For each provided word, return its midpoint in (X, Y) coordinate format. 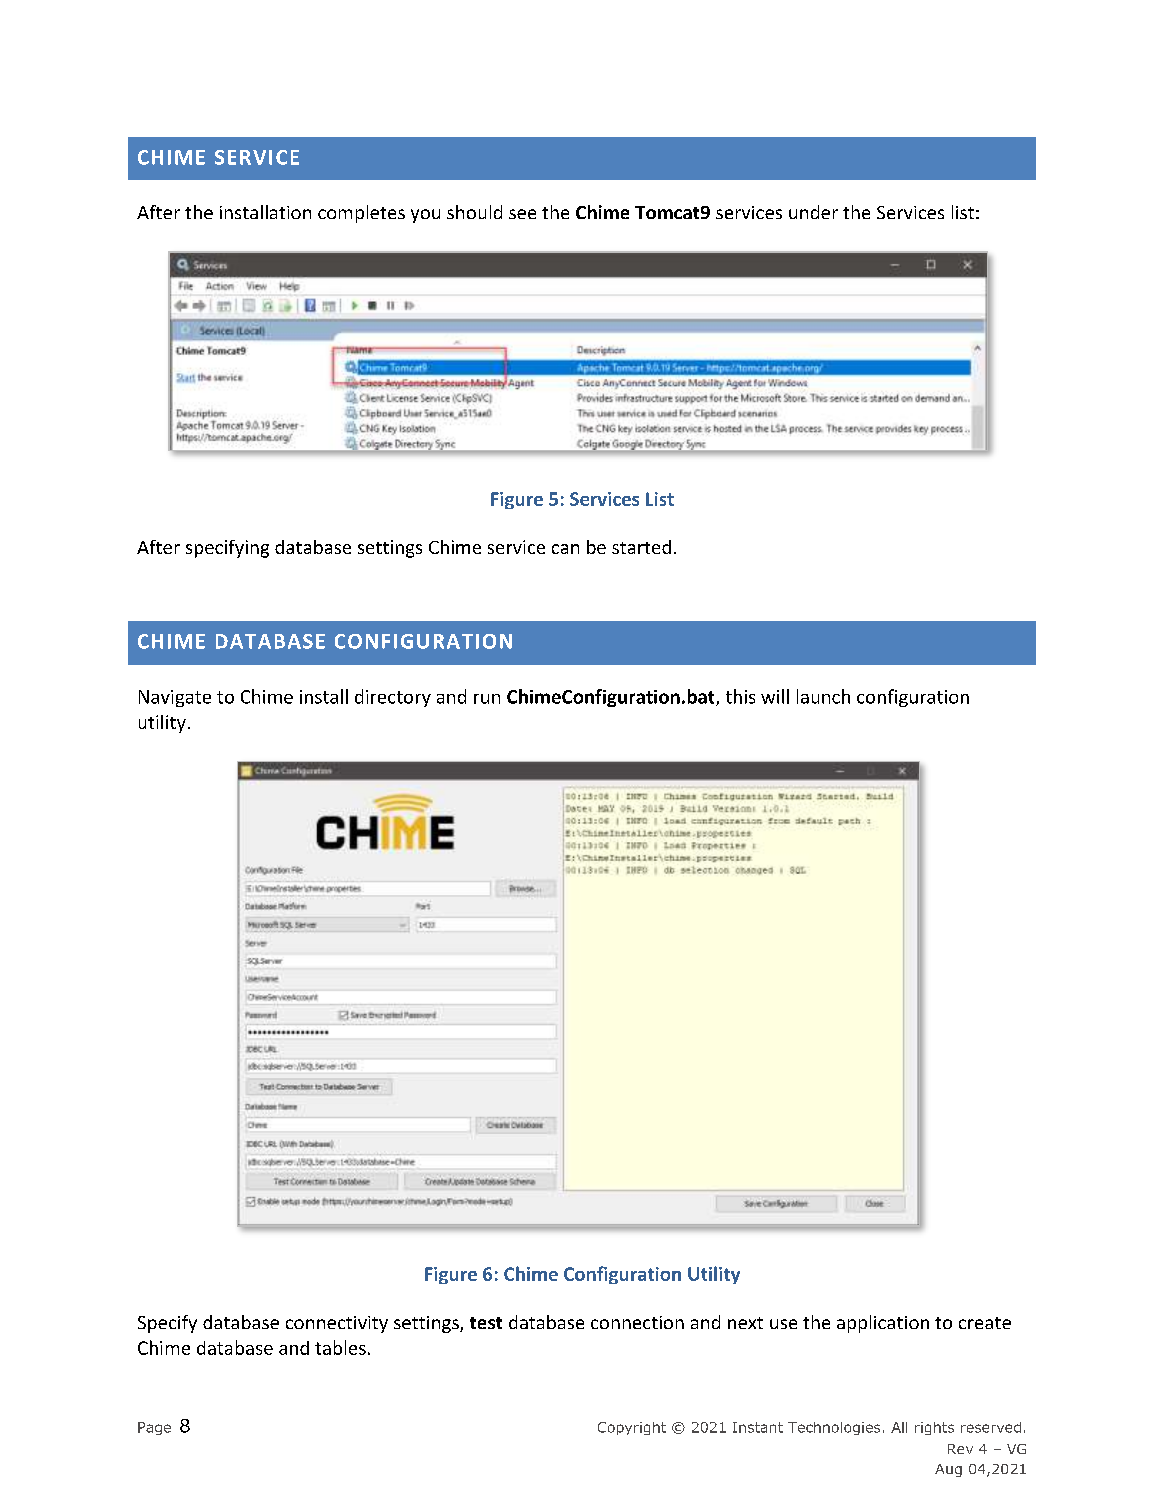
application (883, 1324)
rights (934, 1428)
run (487, 699)
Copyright (632, 1428)
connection (637, 1322)
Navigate (175, 698)
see (522, 214)
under (813, 212)
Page (154, 1428)
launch (823, 696)
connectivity (337, 1324)
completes (361, 214)
